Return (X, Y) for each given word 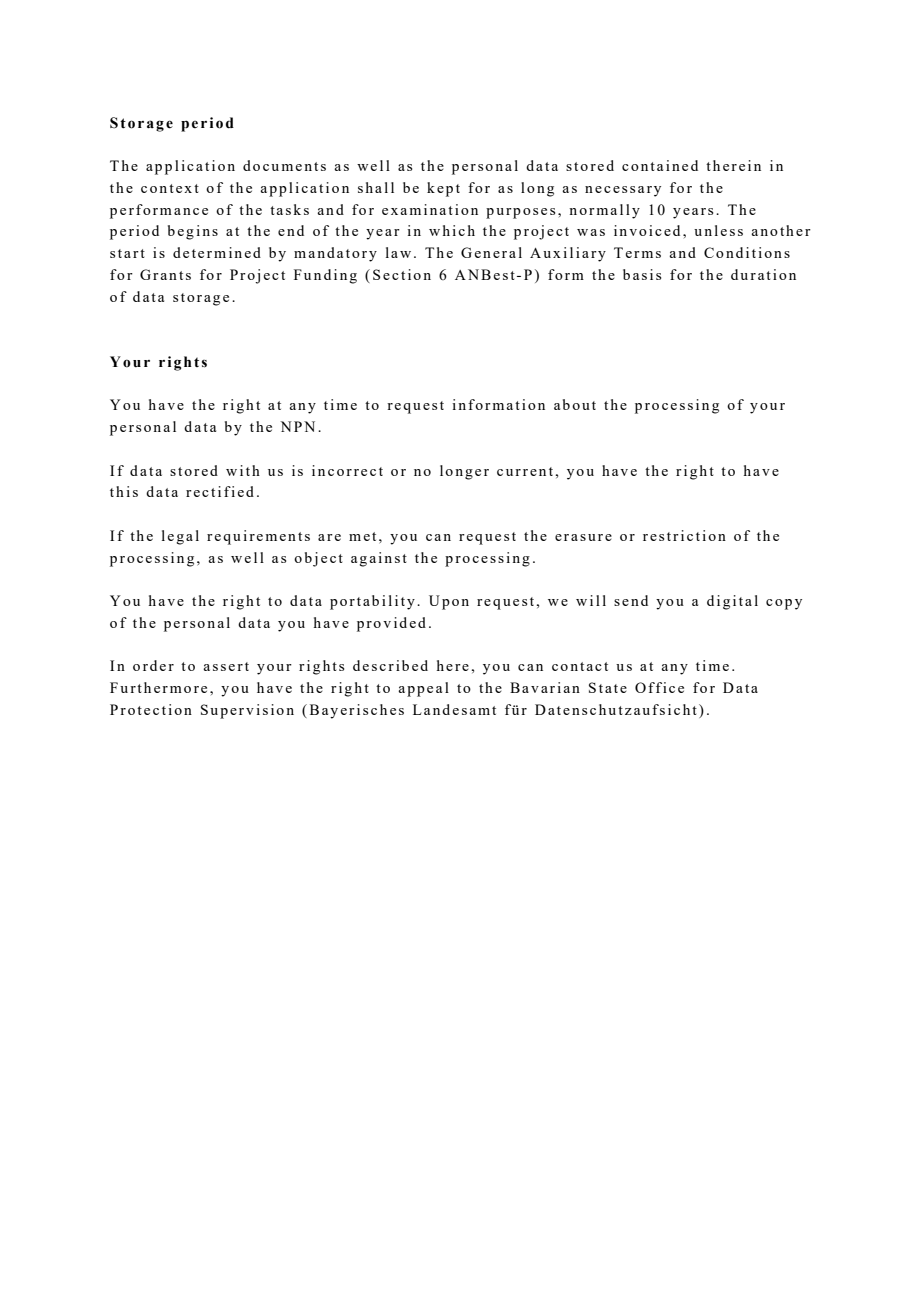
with (243, 470)
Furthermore (158, 687)
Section (402, 274)
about (575, 404)
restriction (684, 535)
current (525, 471)
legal (180, 537)
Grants (165, 274)
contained (660, 165)
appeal (423, 689)
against (379, 559)
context (170, 188)
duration (763, 274)
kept (443, 189)
